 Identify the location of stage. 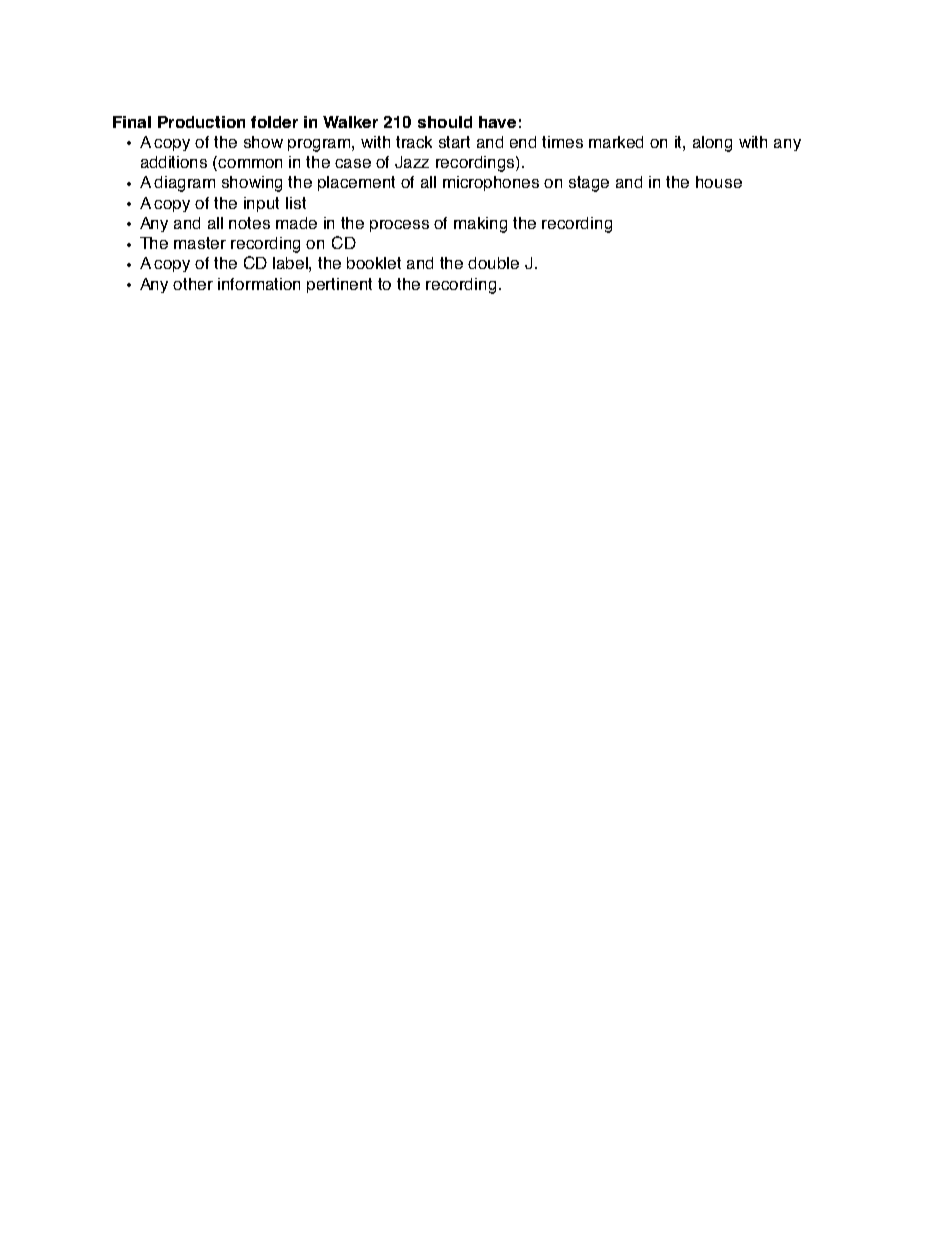
(589, 184).
